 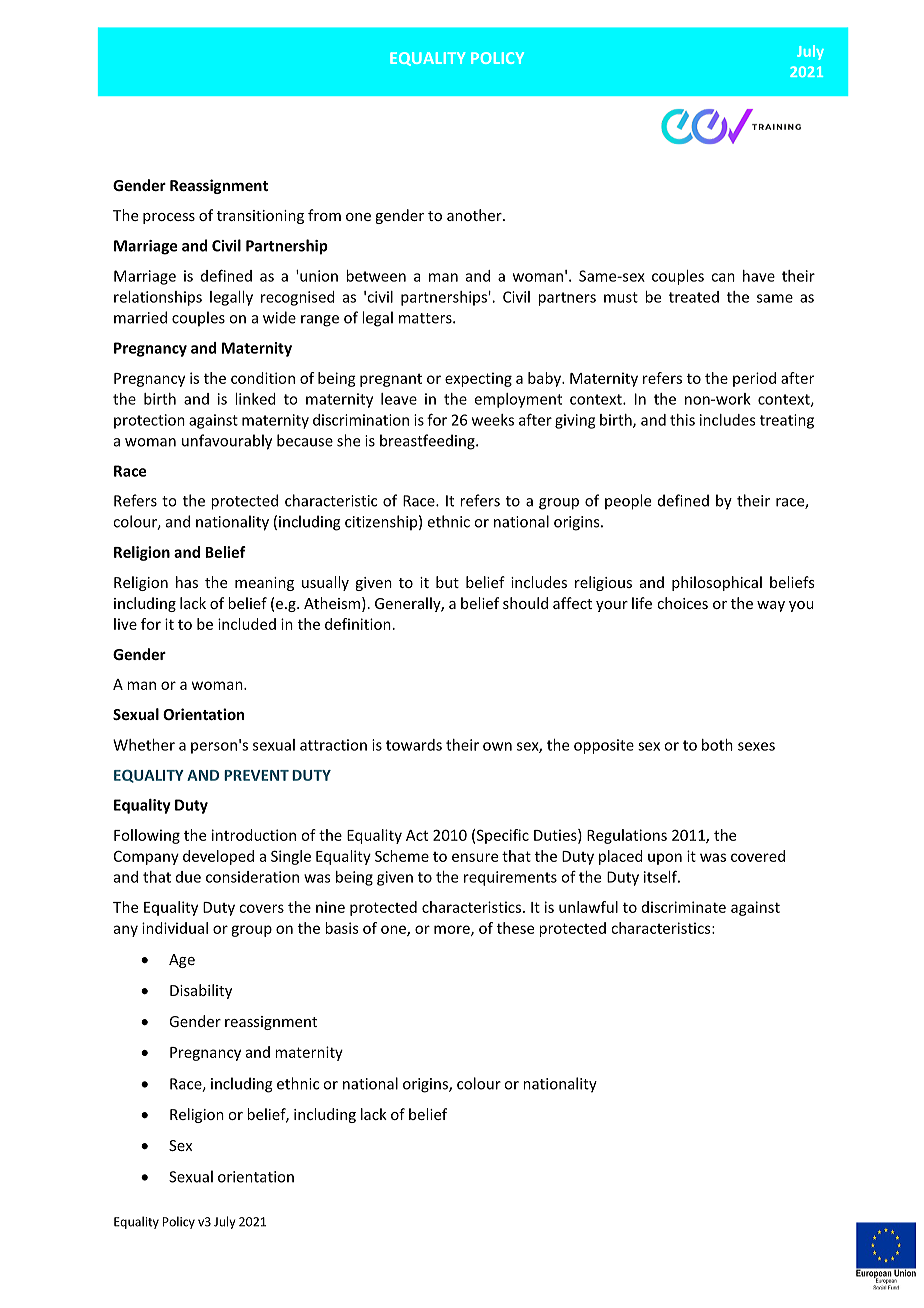 What do you see at coordinates (723, 277) in the screenshot?
I see `can` at bounding box center [723, 277].
